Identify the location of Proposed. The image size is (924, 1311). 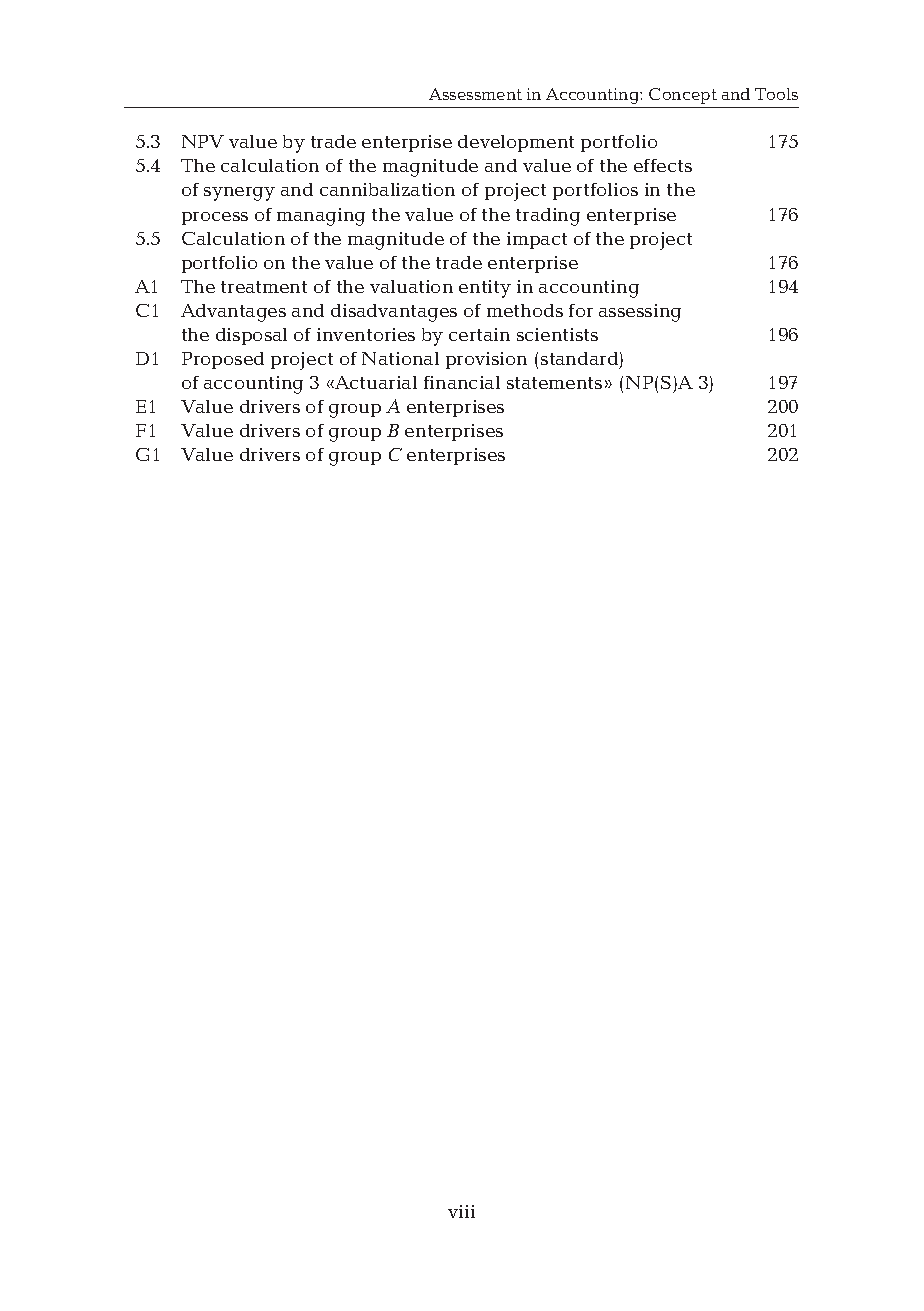
(223, 360).
